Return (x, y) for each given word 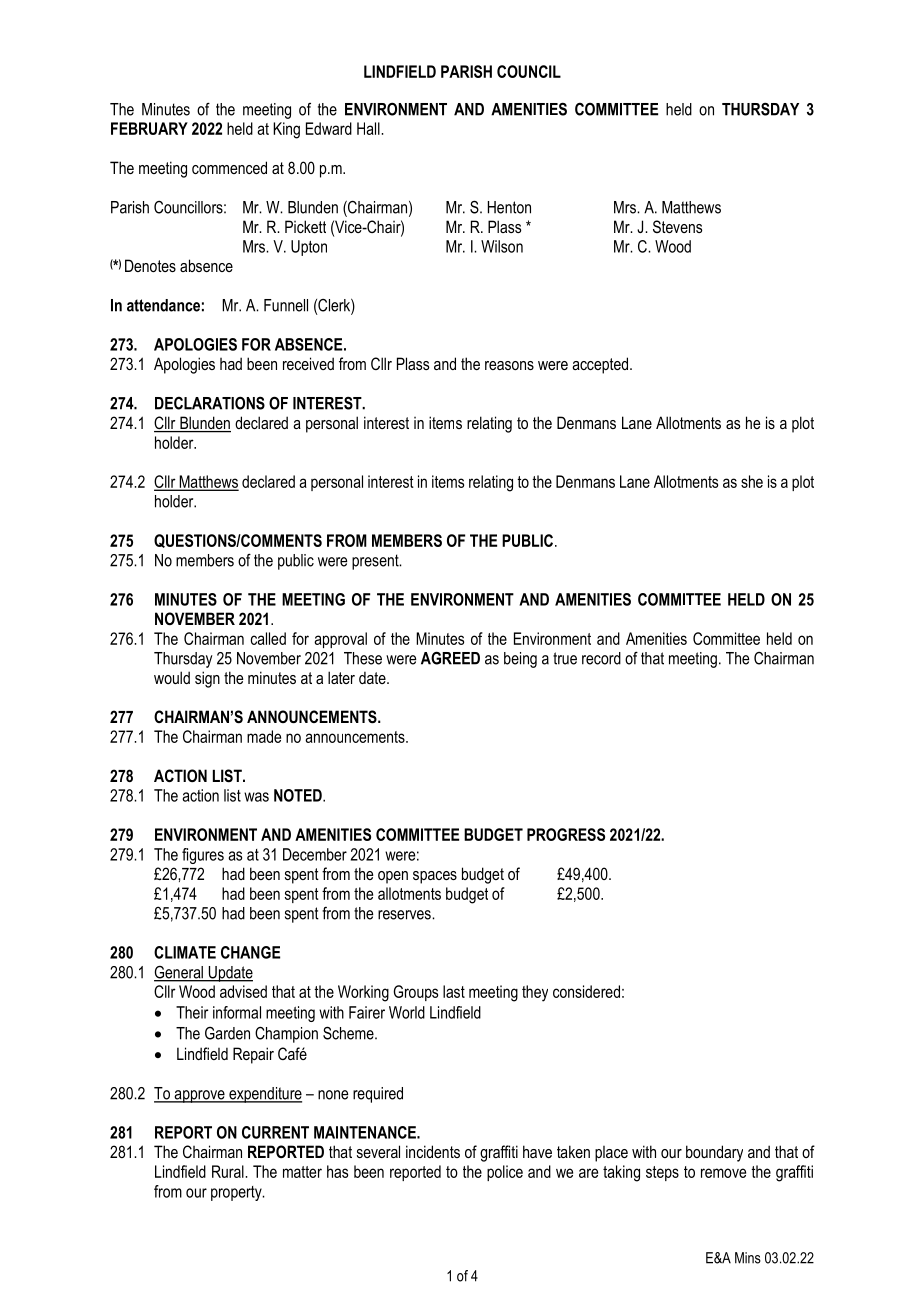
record (601, 658)
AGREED (450, 658)
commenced (229, 167)
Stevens (677, 226)
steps (662, 1173)
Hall (369, 128)
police (505, 1173)
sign (207, 679)
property (237, 1193)
